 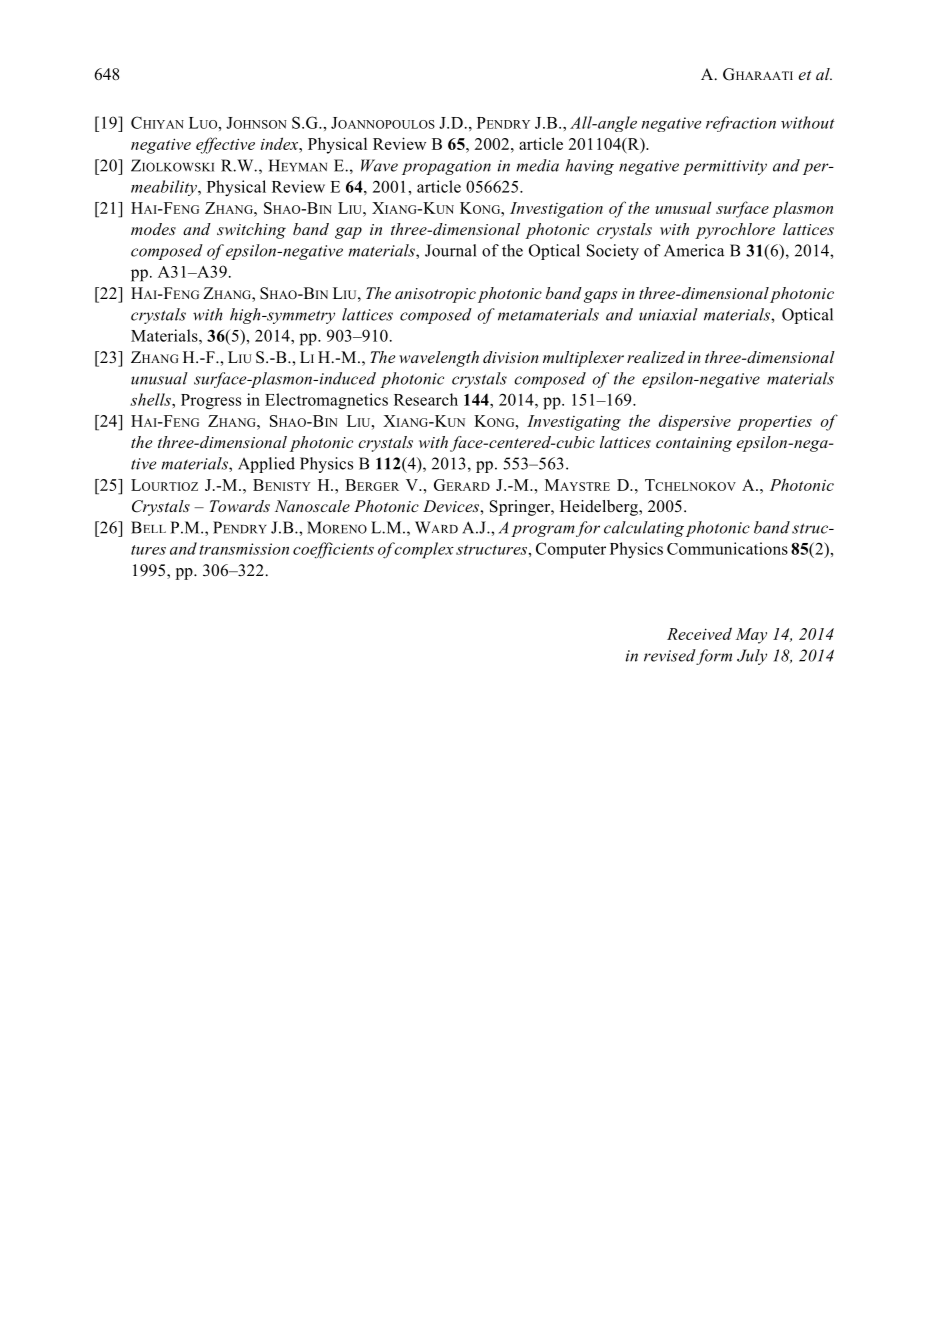 What do you see at coordinates (153, 229) in the image?
I see `modes` at bounding box center [153, 229].
